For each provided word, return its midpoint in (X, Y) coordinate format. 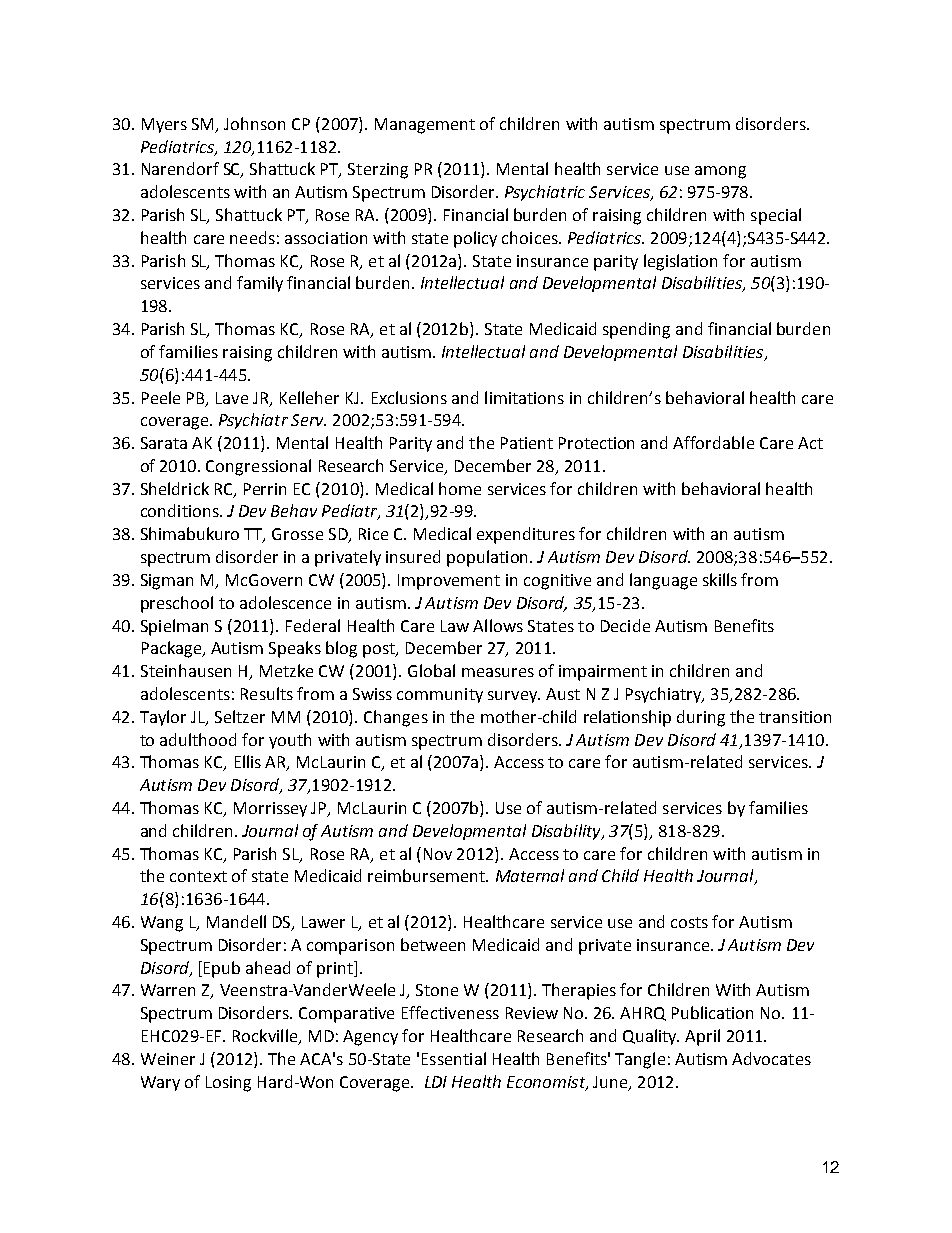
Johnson (254, 123)
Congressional (258, 467)
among (720, 172)
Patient (527, 443)
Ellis (248, 761)
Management (425, 126)
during (701, 718)
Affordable (713, 442)
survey (514, 697)
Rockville (266, 1037)
